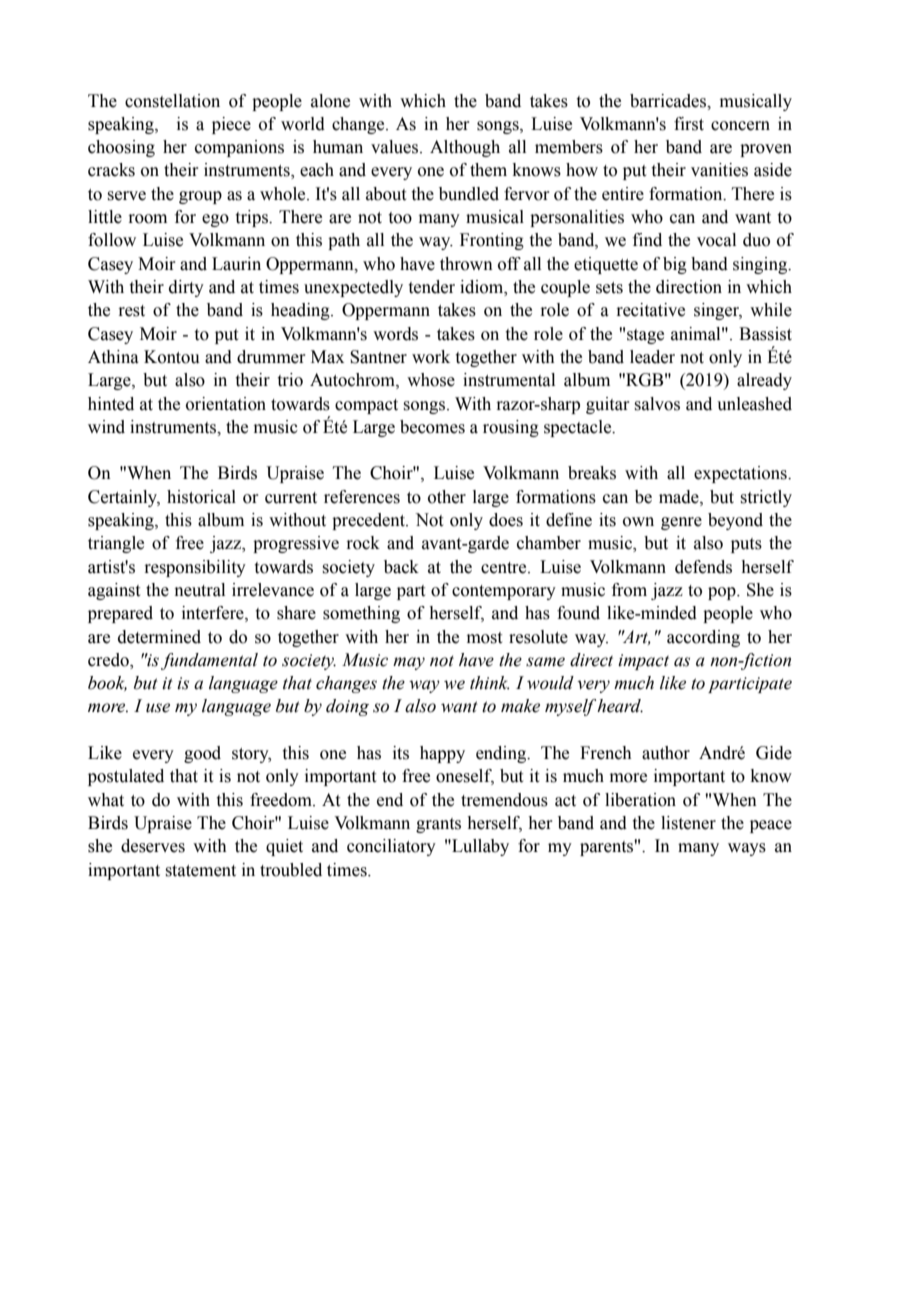 Image resolution: width=924 pixels, height=1308 pixels. Describe the element at coordinates (201, 497) in the image. I see `historical` at that location.
